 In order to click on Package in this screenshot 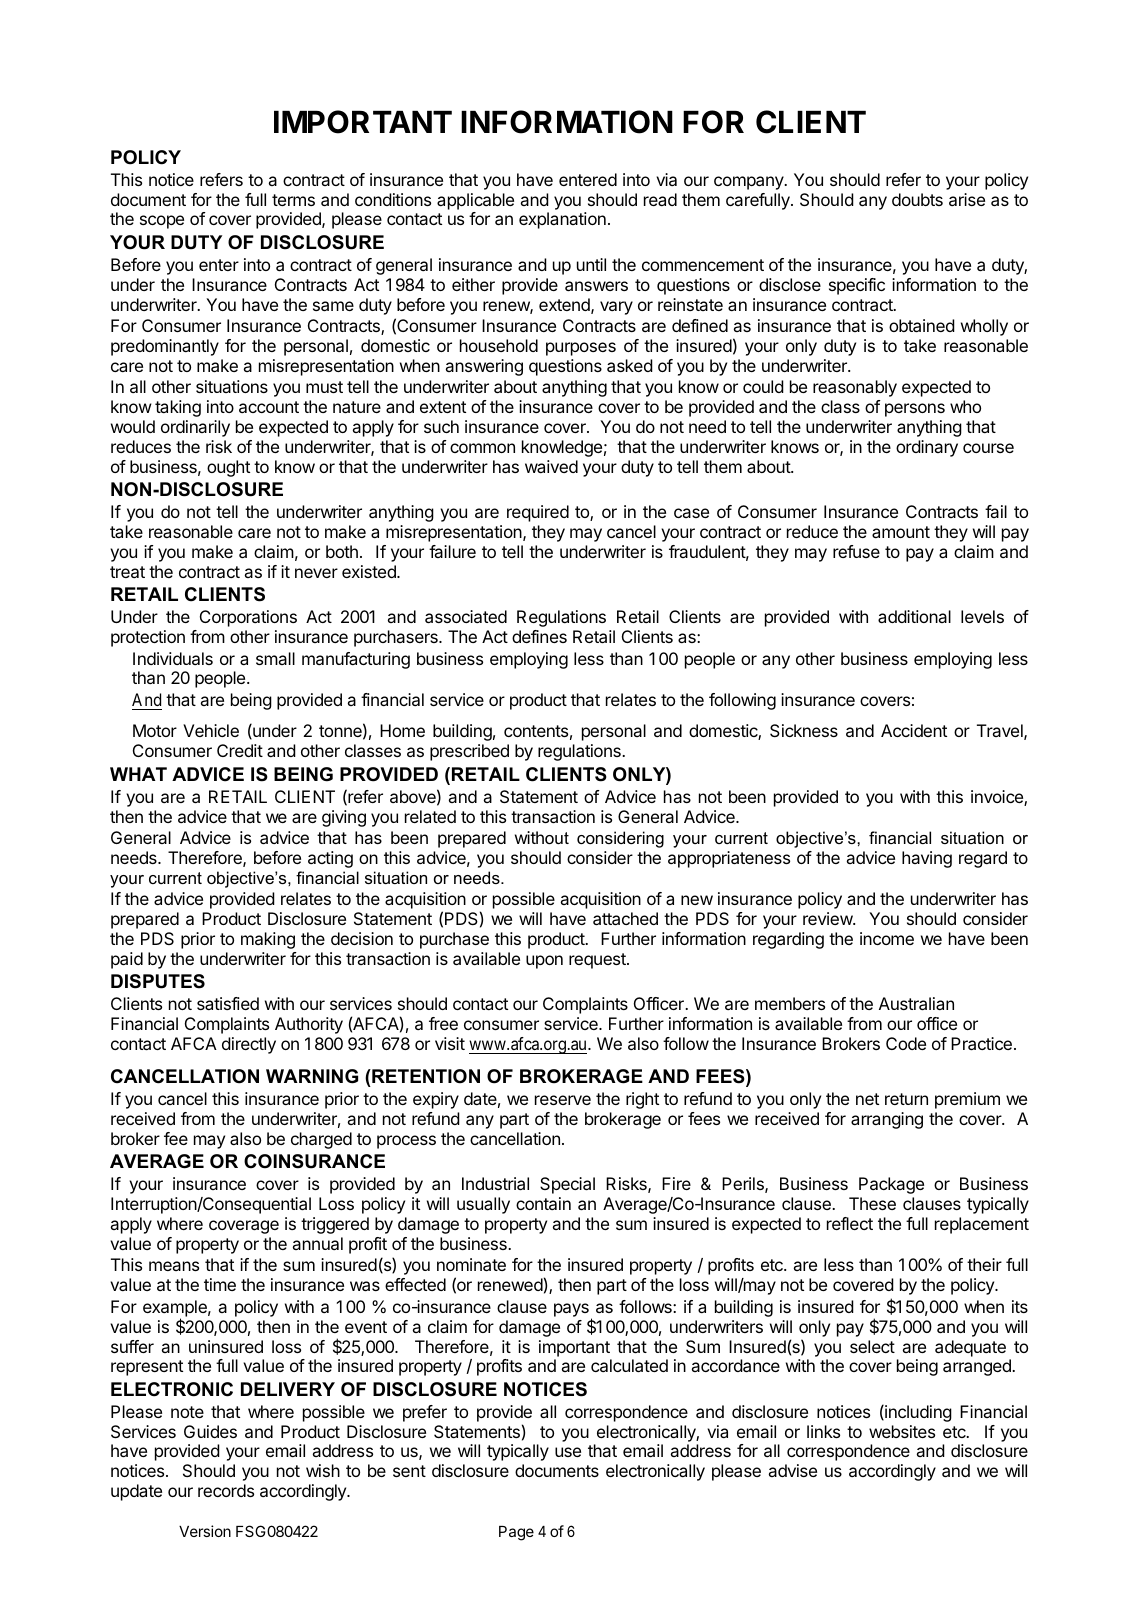, I will do `click(891, 1185)`.
